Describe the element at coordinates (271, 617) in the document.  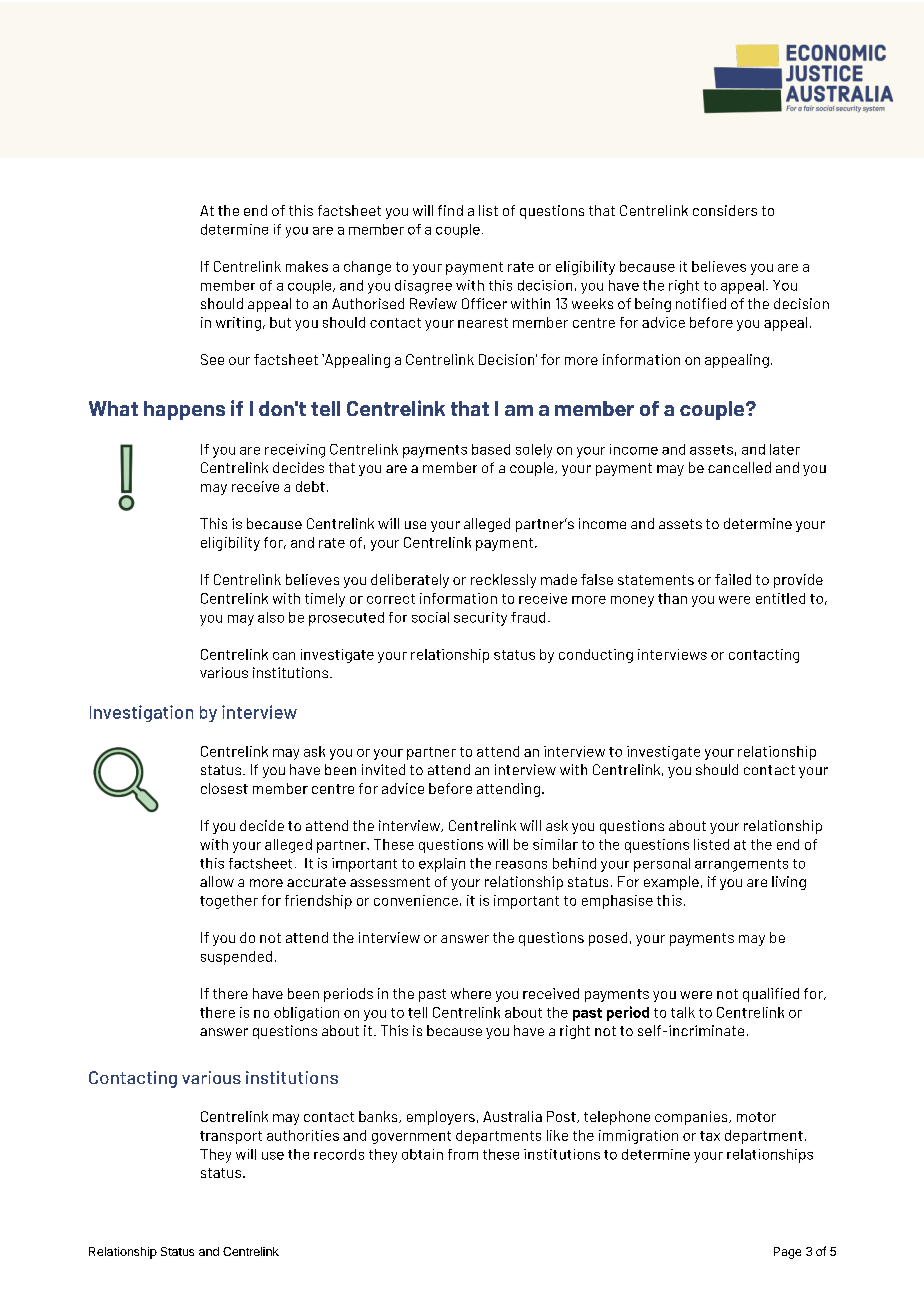
I see `also` at that location.
